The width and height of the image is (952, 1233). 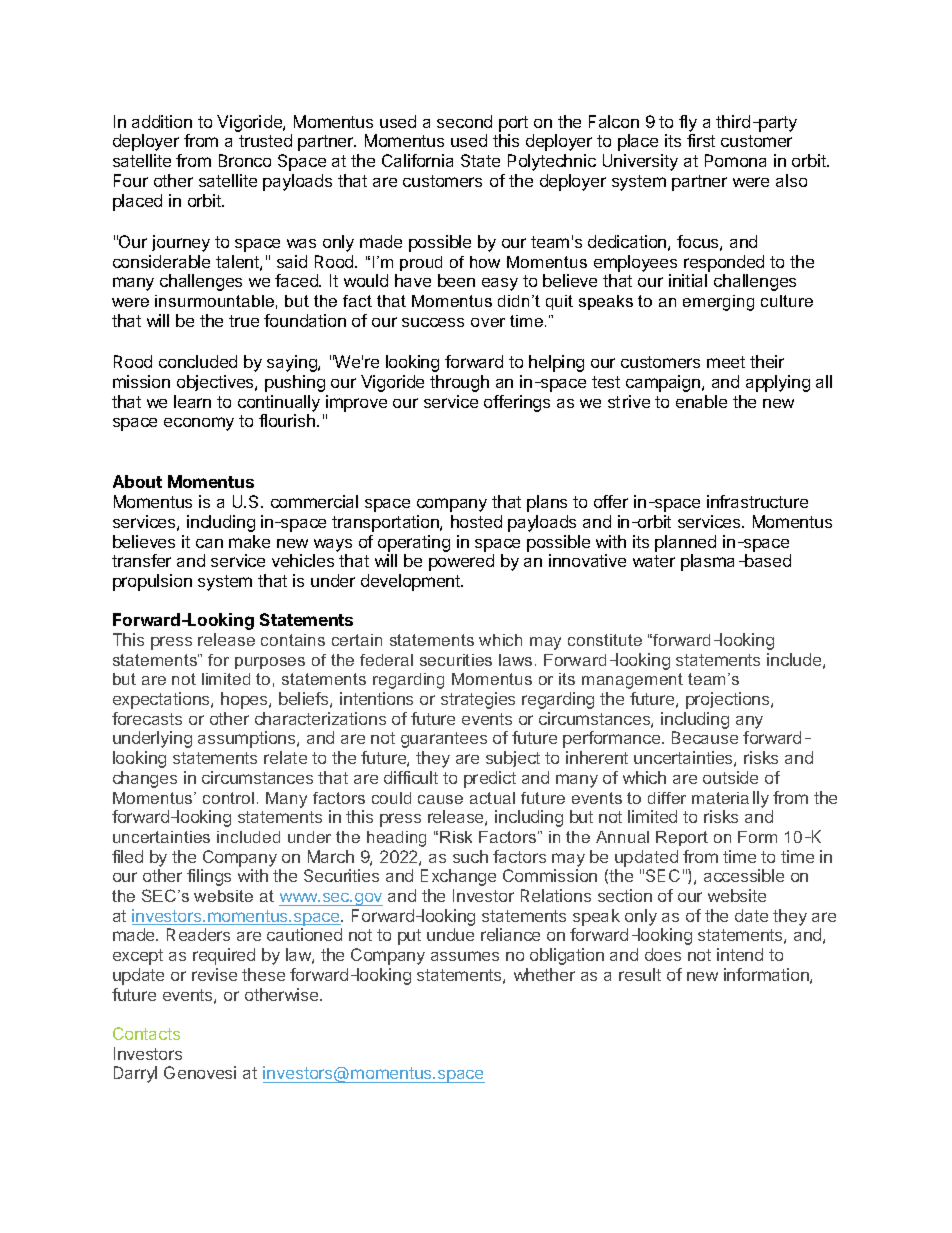 What do you see at coordinates (465, 956) in the image?
I see `assumes` at bounding box center [465, 956].
